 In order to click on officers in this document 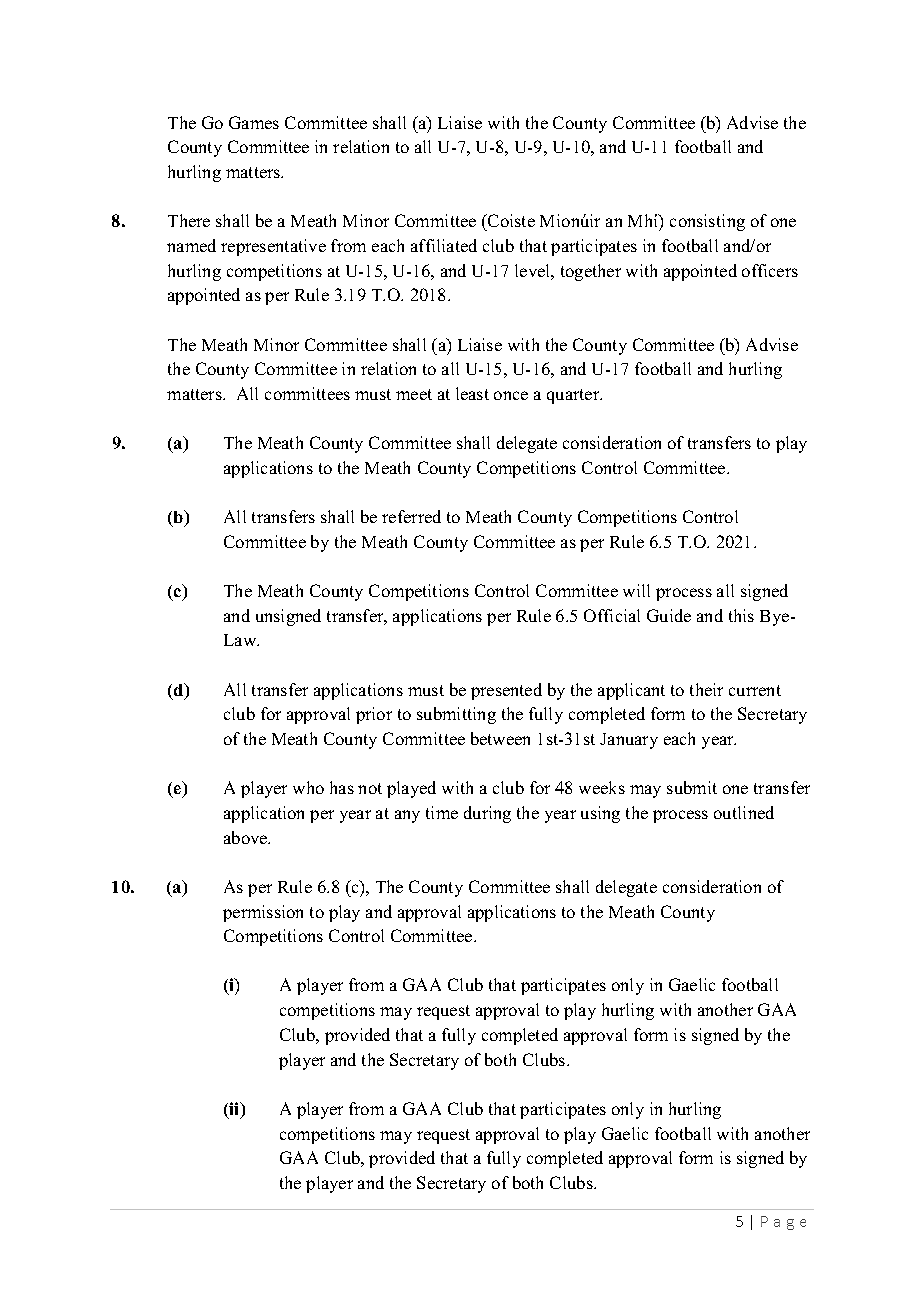, I will do `click(770, 270)`.
